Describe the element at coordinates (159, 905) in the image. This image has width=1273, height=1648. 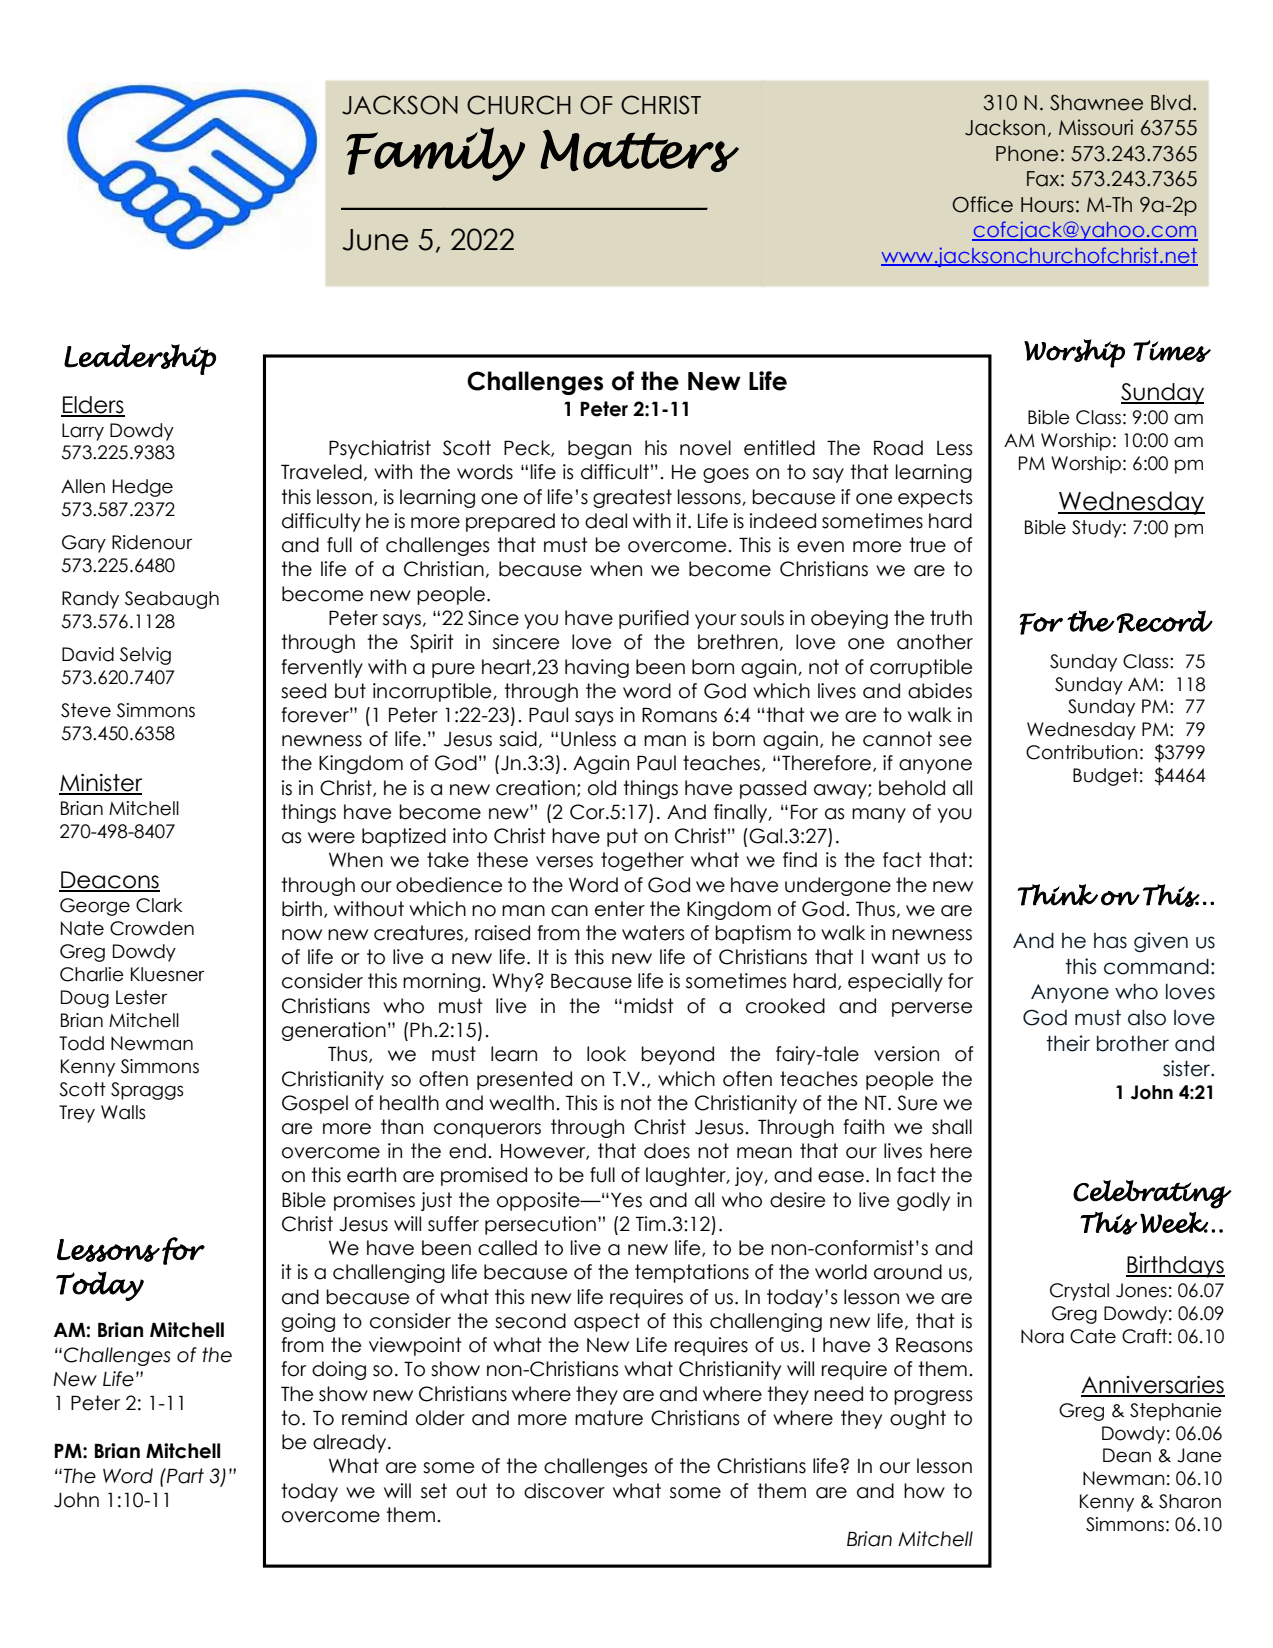
I see `Clark` at that location.
